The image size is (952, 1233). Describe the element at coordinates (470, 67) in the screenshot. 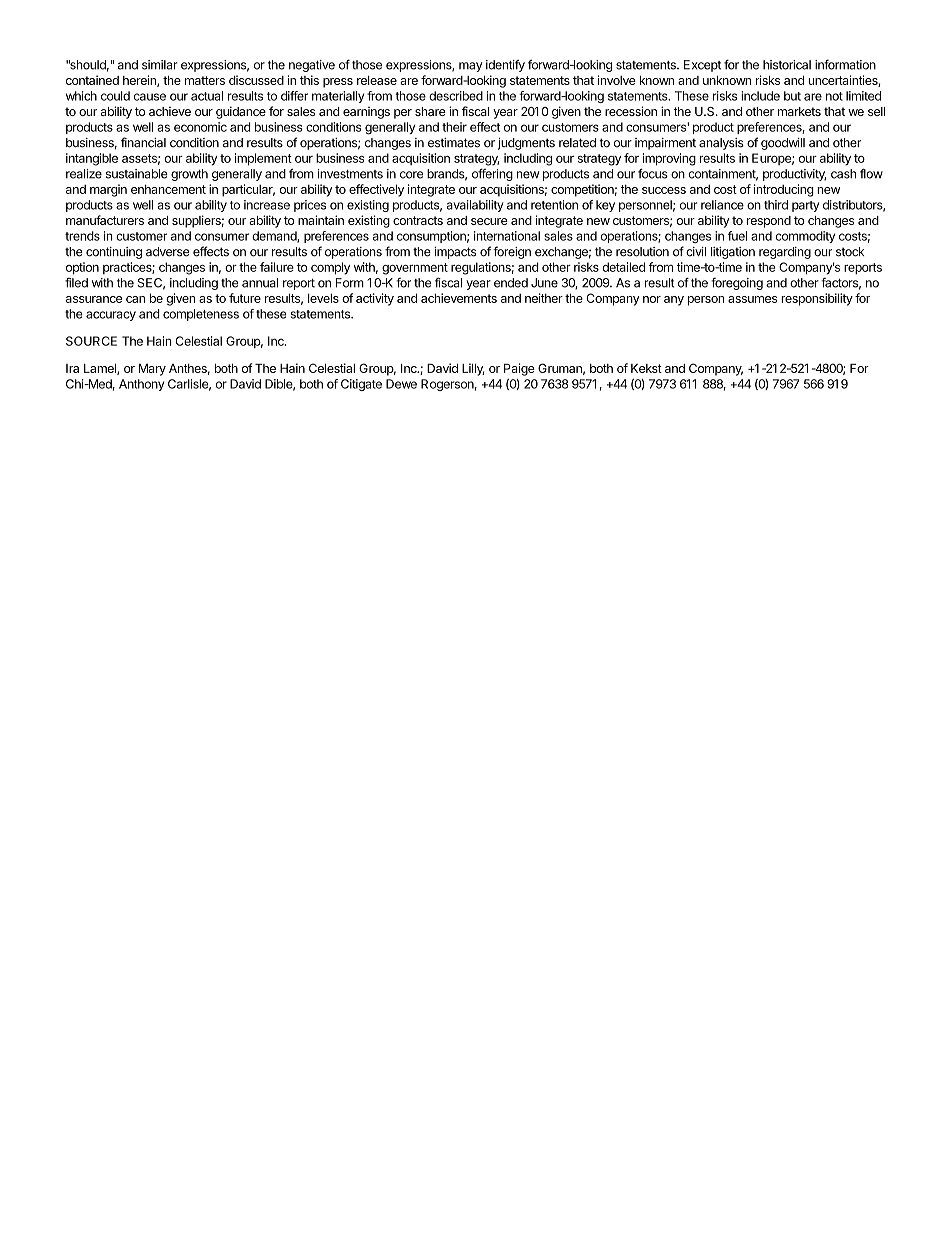

I see `may` at that location.
